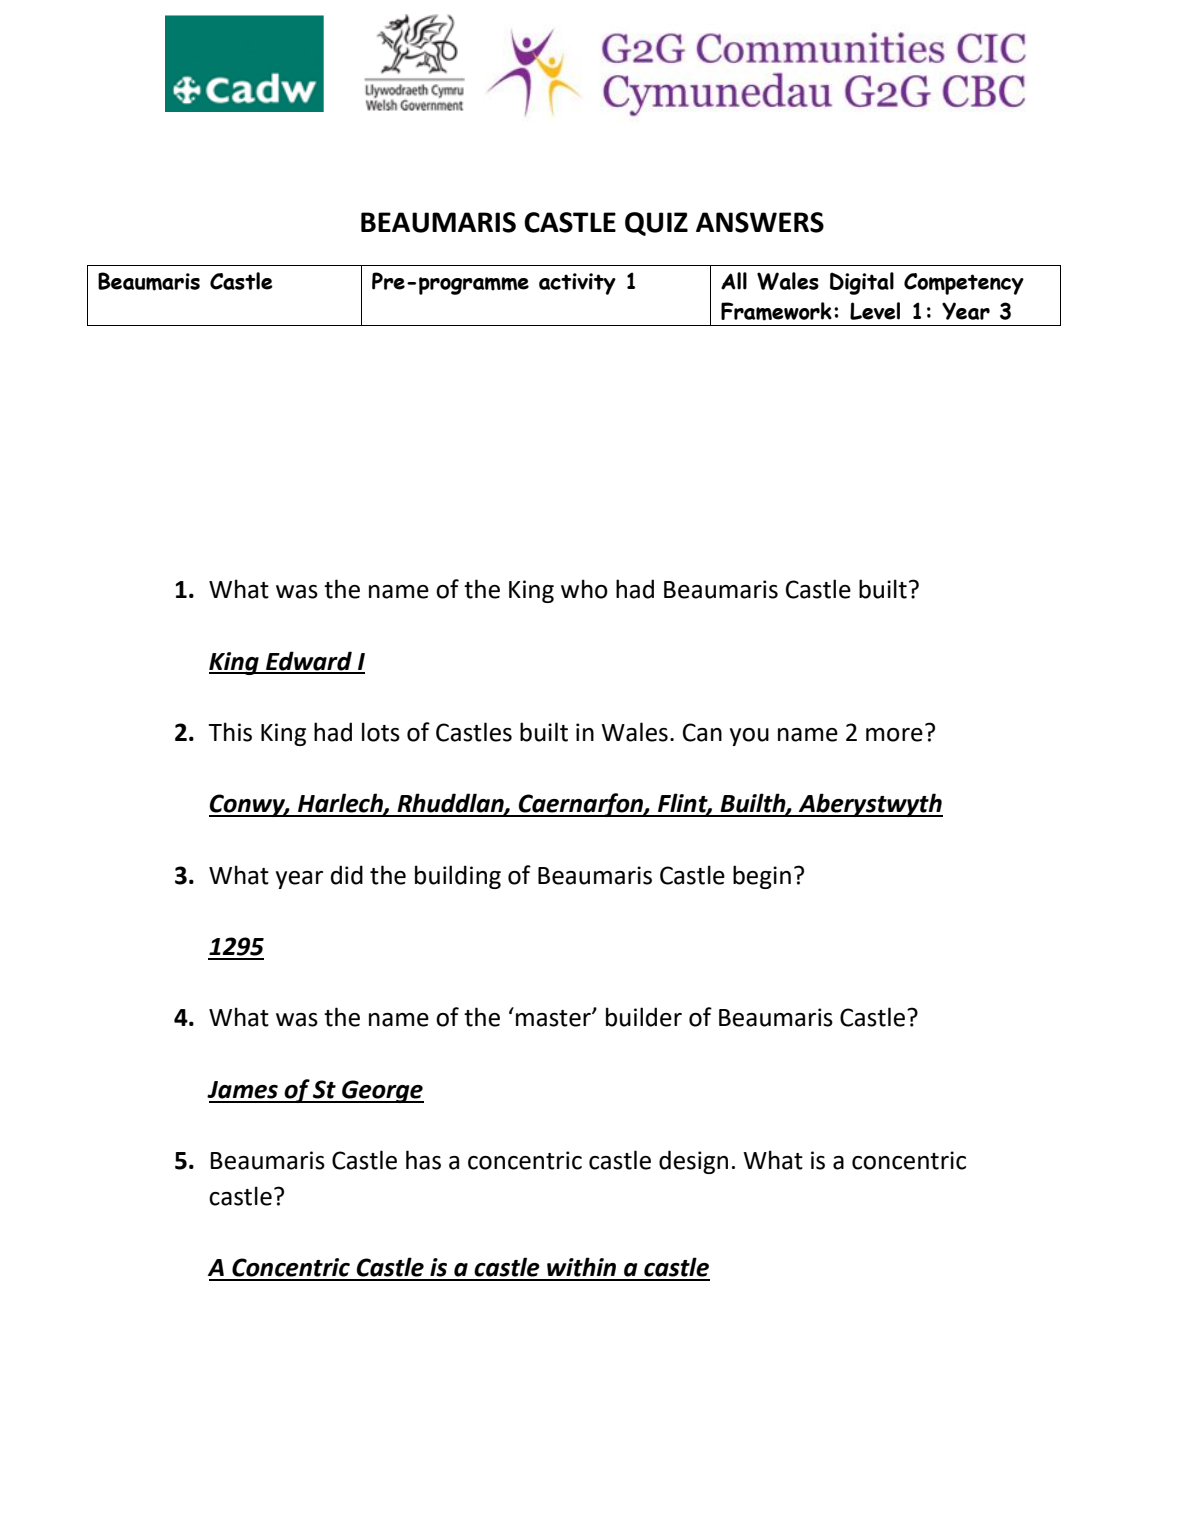 The height and width of the screenshot is (1532, 1184). I want to click on did, so click(347, 875).
